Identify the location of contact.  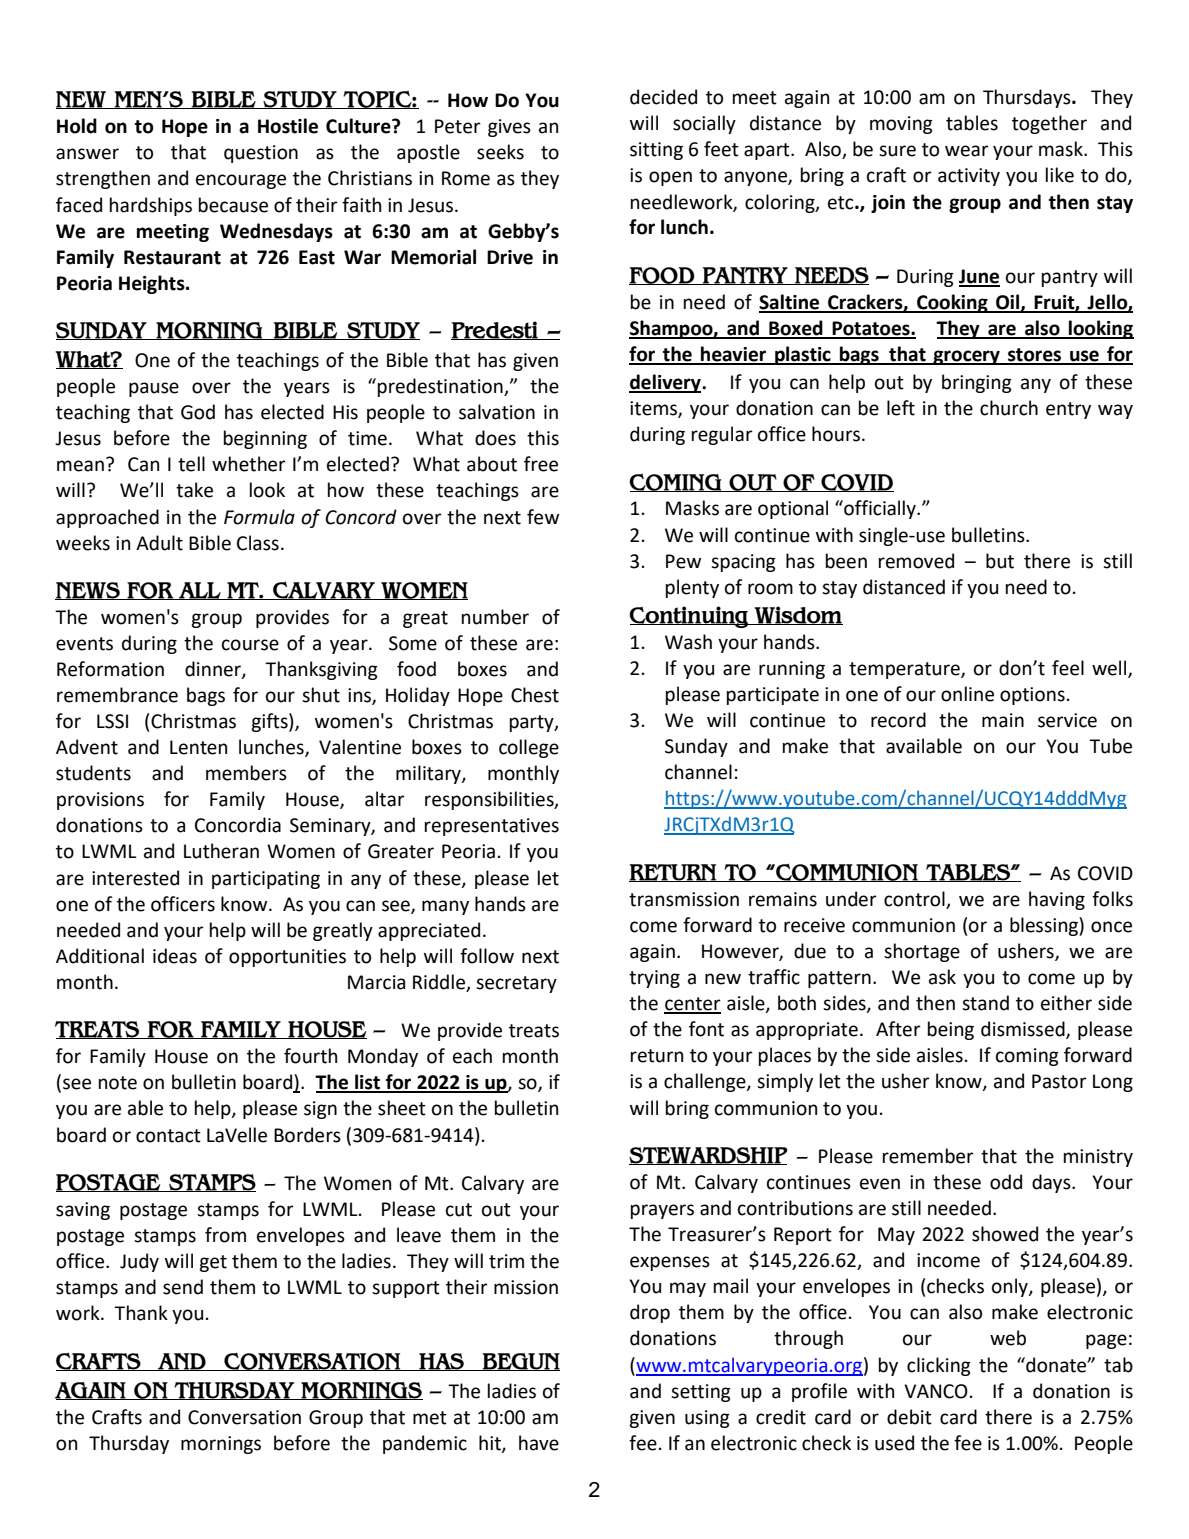
(168, 1136).
